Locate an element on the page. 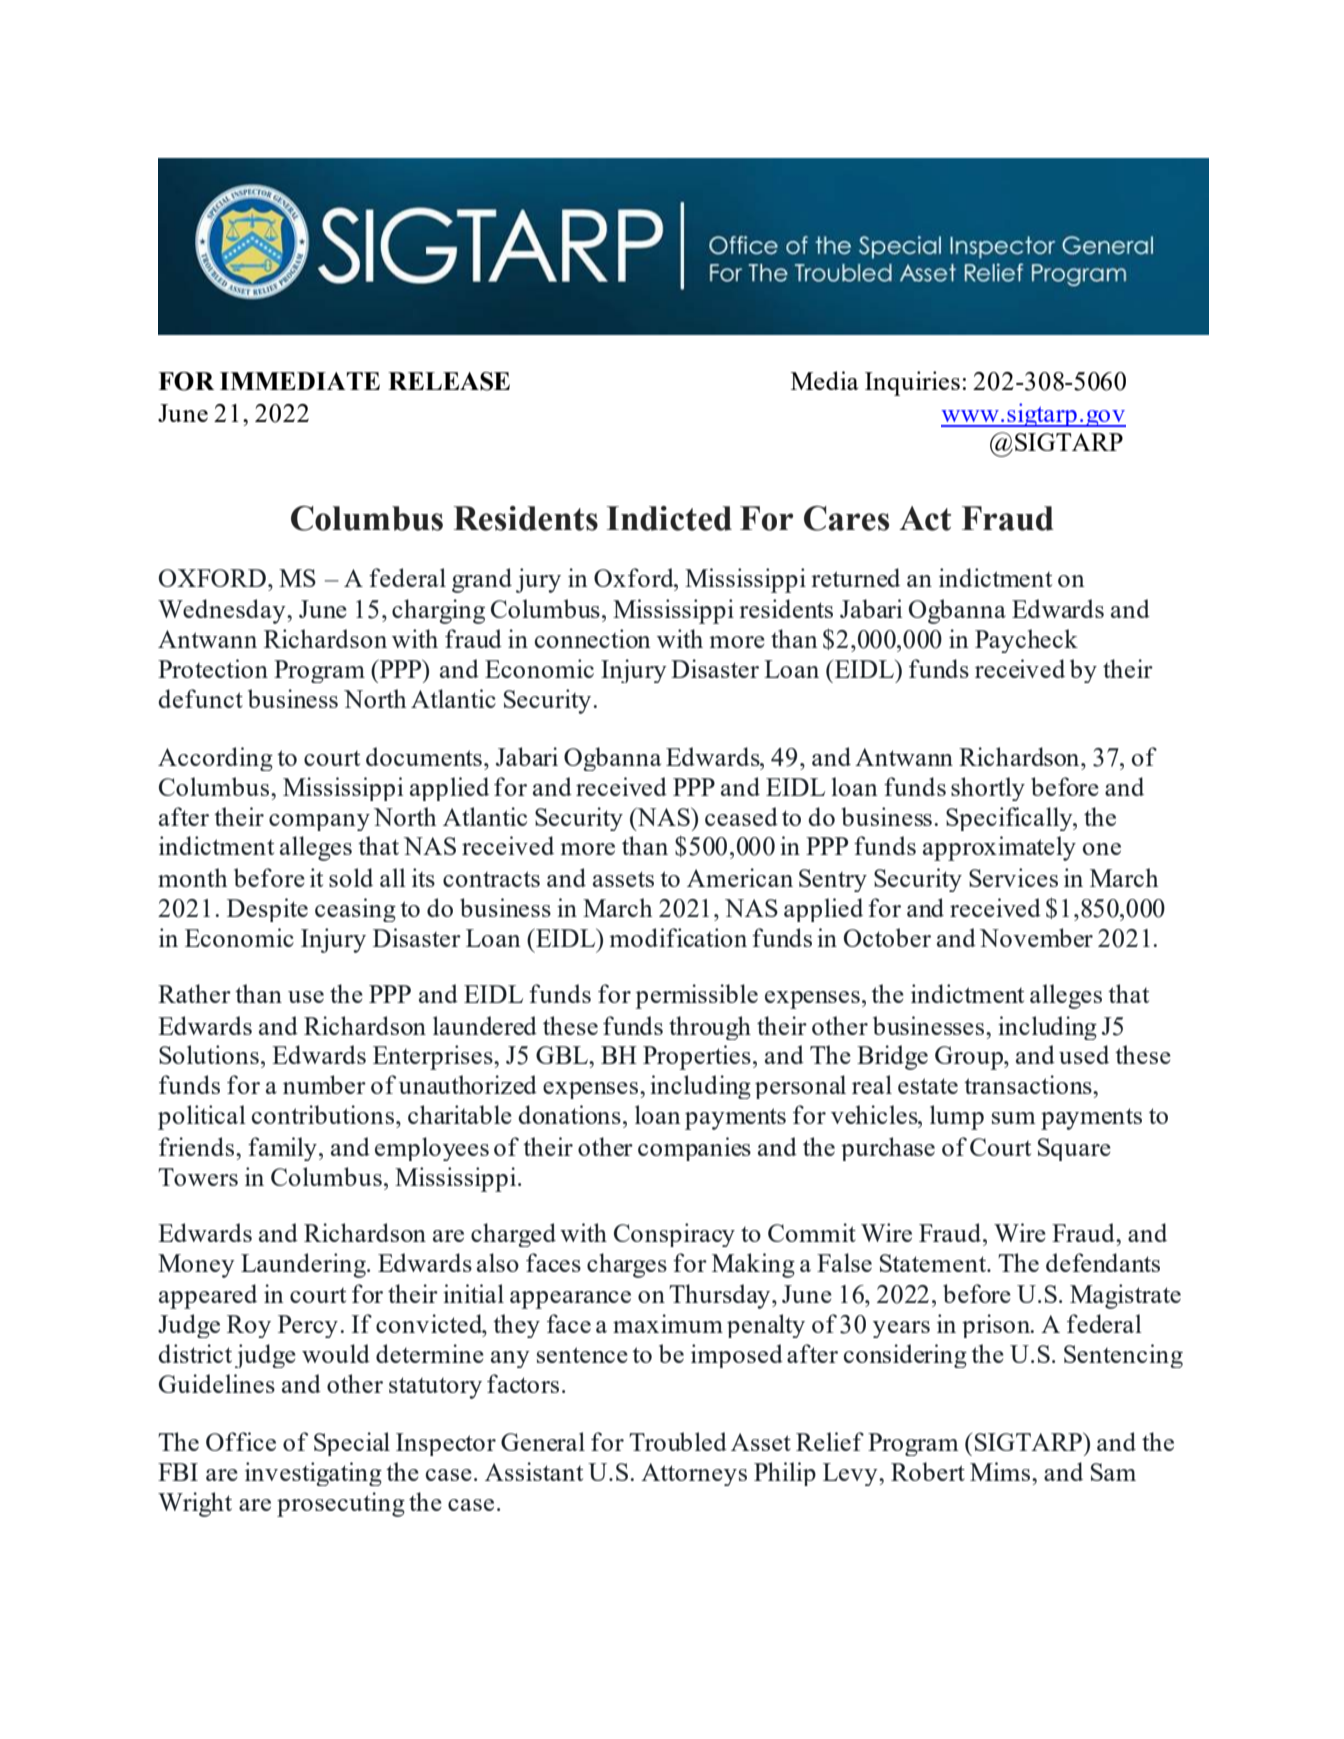 The width and height of the image is (1344, 1739). RELEASE is located at coordinates (449, 381).
